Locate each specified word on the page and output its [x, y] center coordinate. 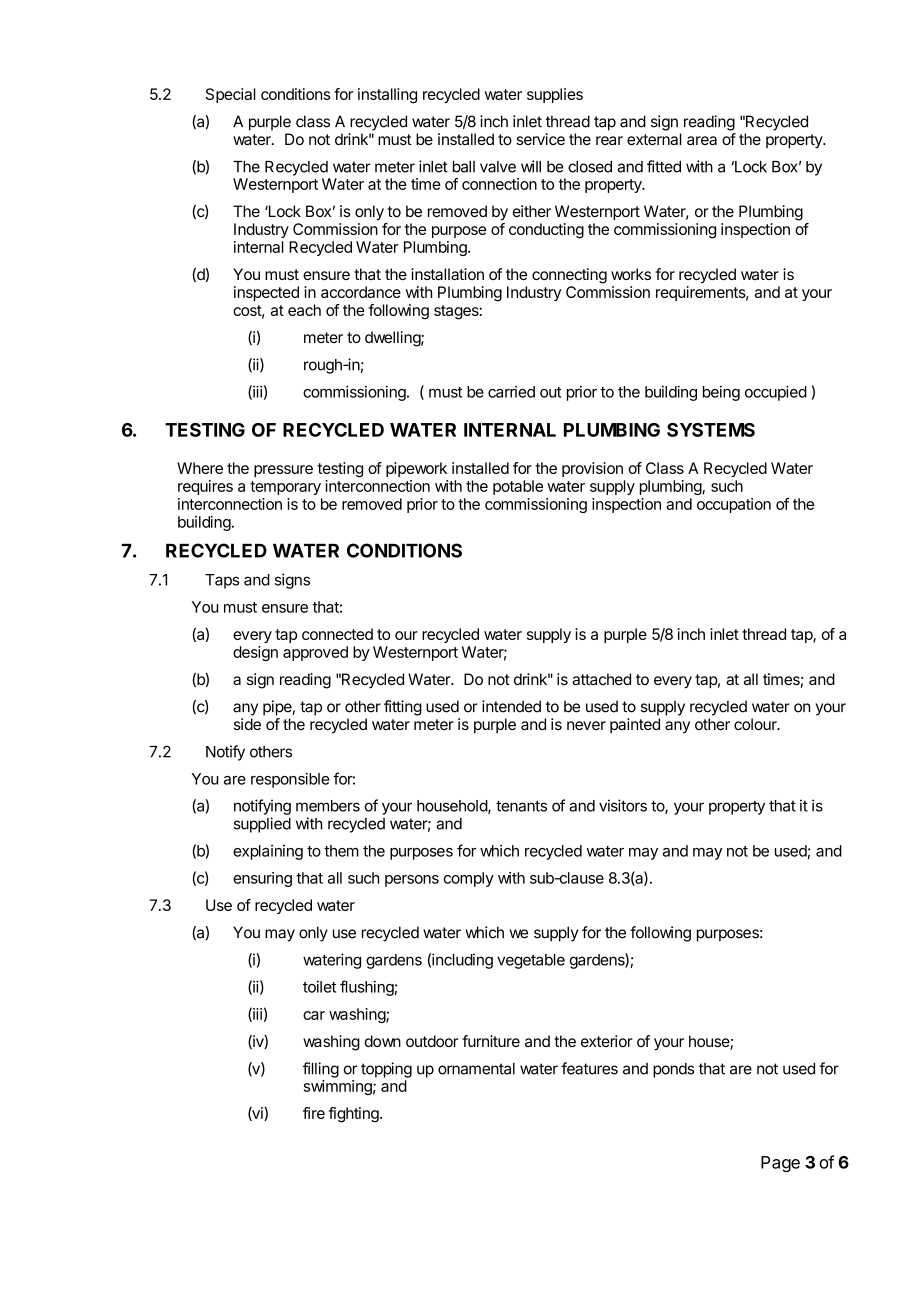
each [304, 310]
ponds [673, 1070]
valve [498, 167]
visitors [623, 805]
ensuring [262, 879]
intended [511, 706]
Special [231, 95]
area [702, 140]
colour [756, 724]
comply [469, 879]
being [721, 393]
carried [511, 392]
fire [314, 1113]
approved [315, 653]
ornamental [476, 1069]
